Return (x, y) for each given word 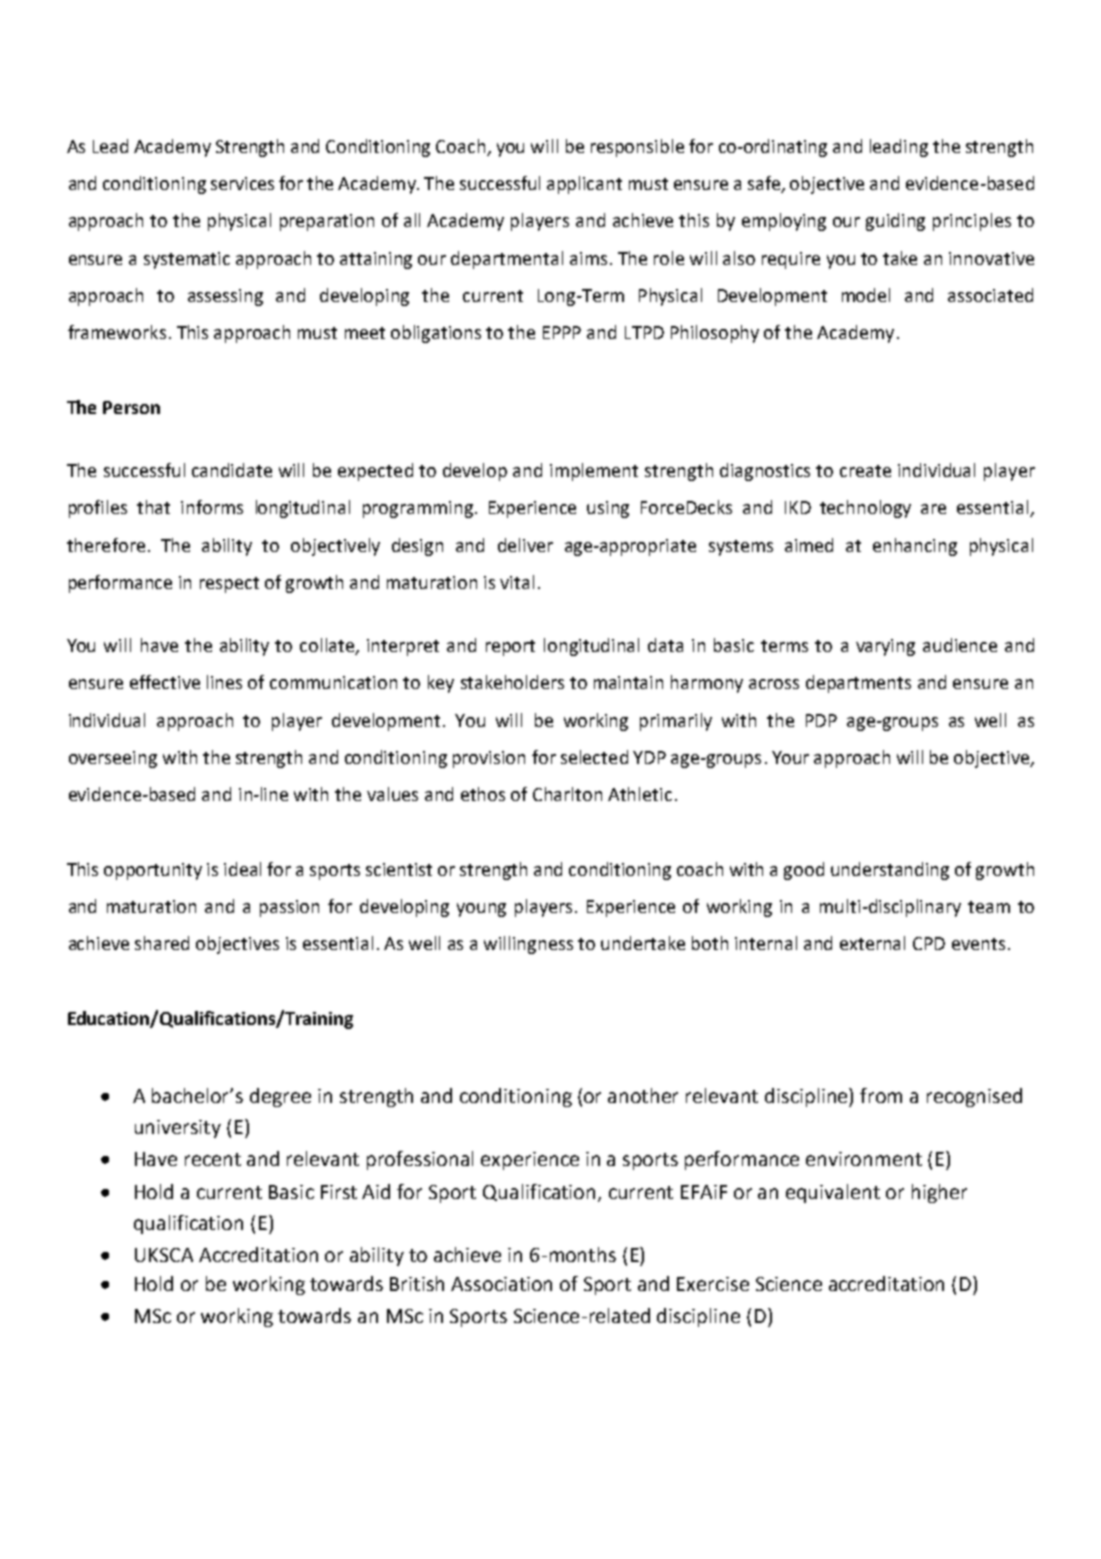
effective (165, 682)
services (242, 183)
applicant (584, 185)
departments (858, 684)
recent (213, 1159)
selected (594, 757)
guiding (895, 222)
